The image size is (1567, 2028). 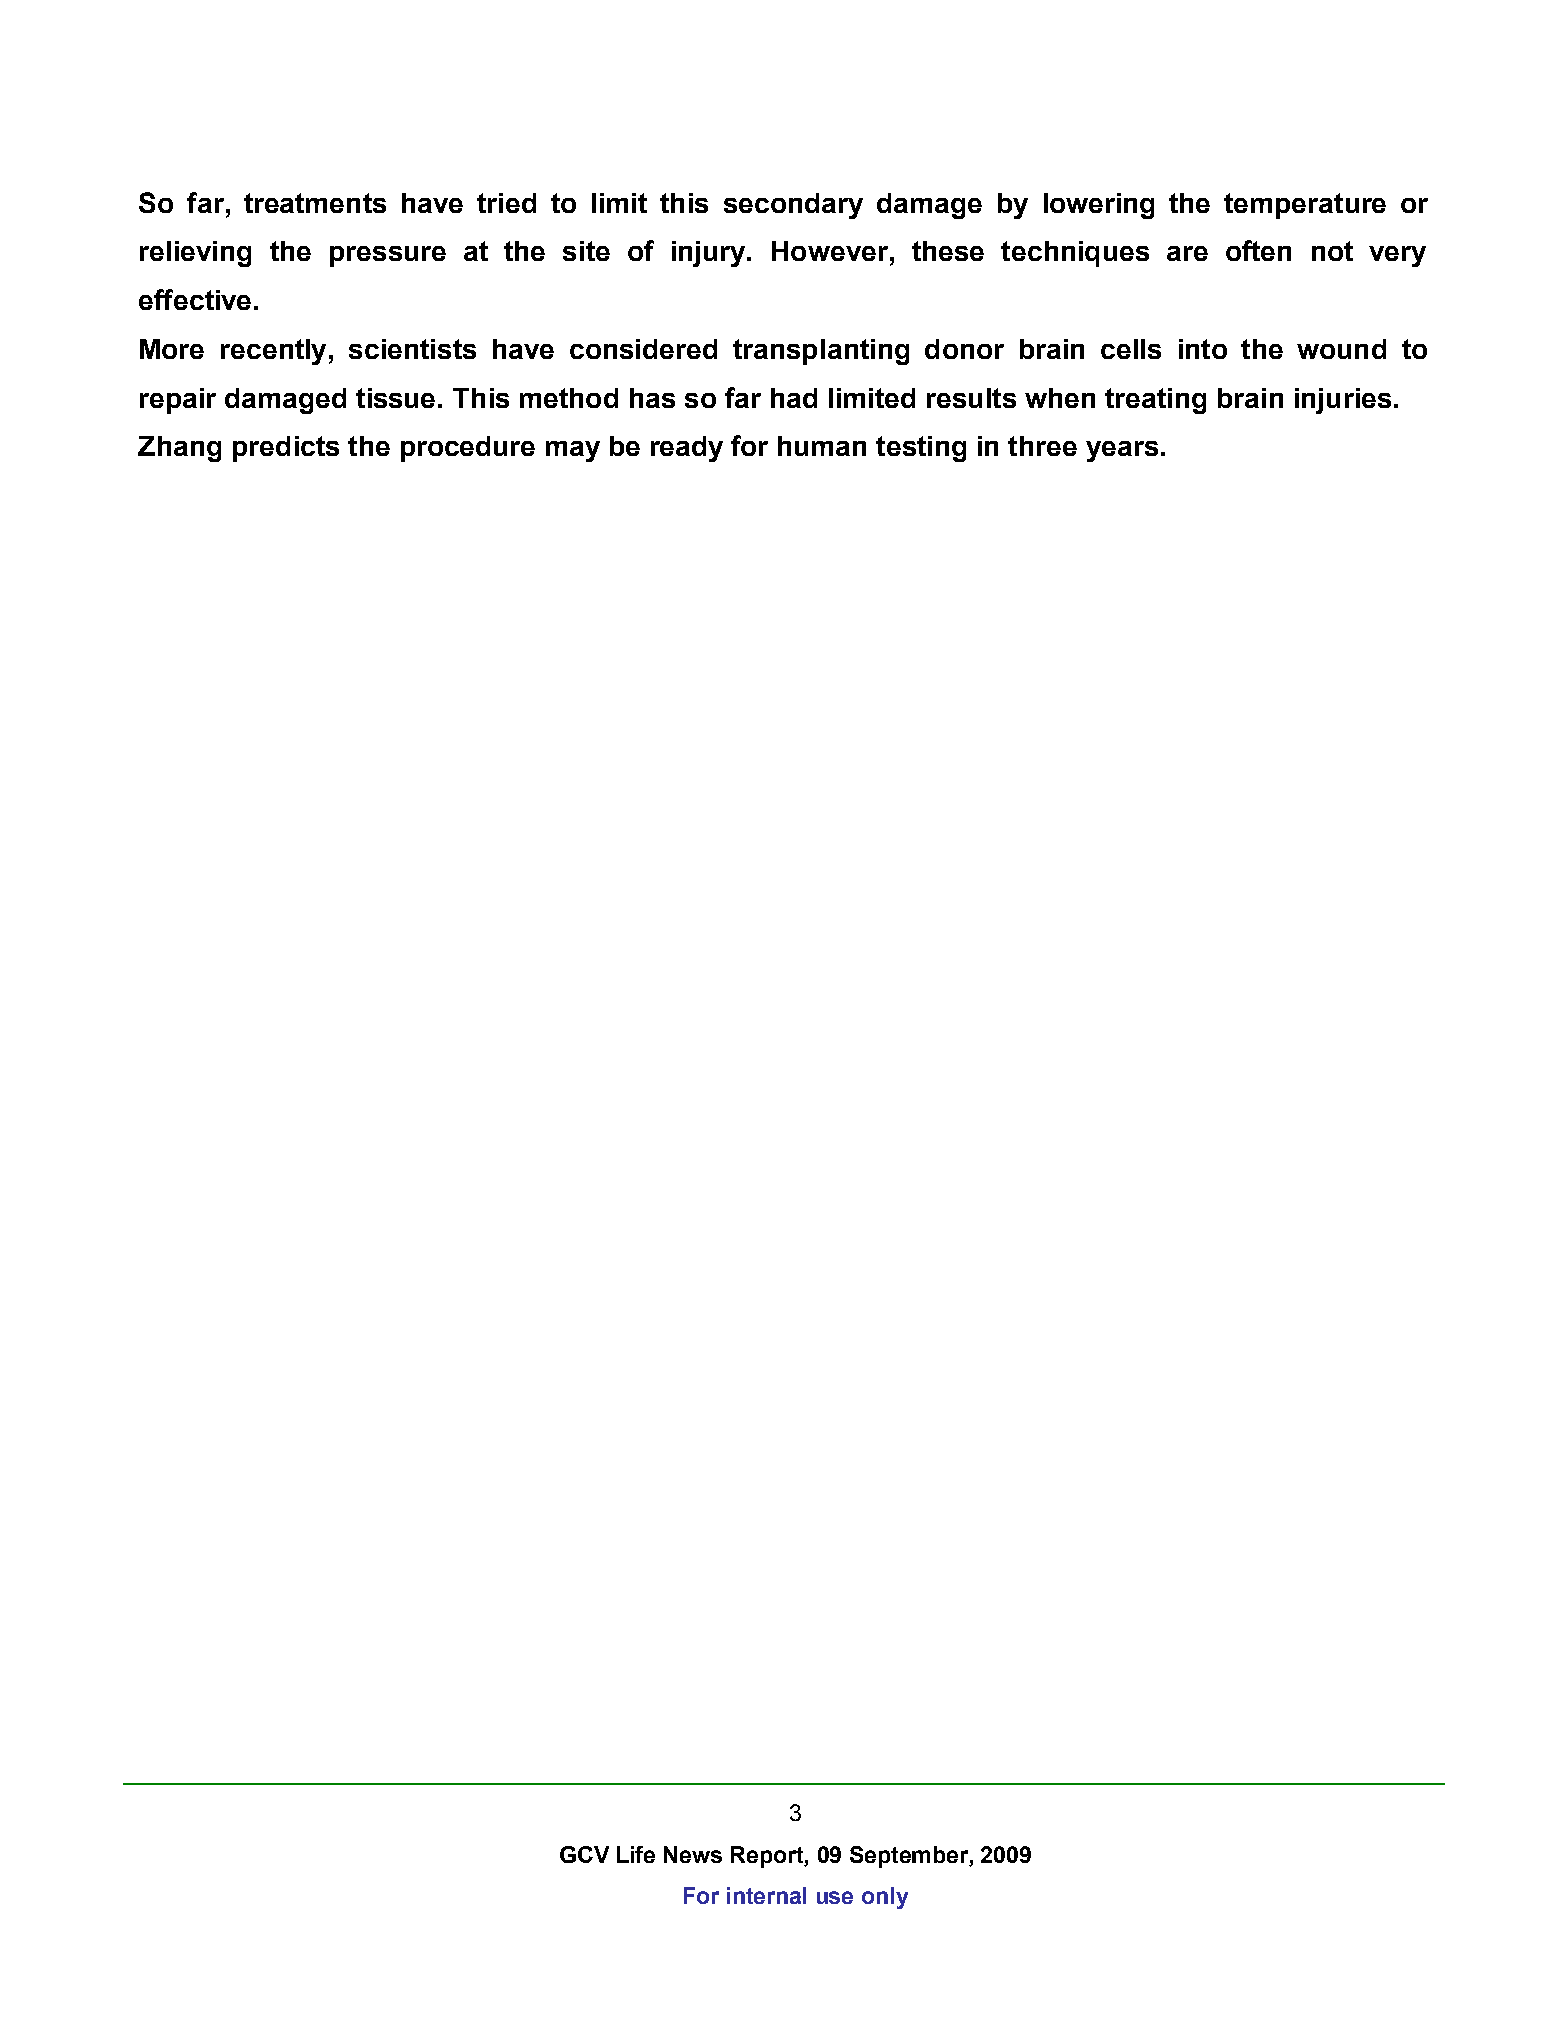 I want to click on ready, so click(x=687, y=449).
